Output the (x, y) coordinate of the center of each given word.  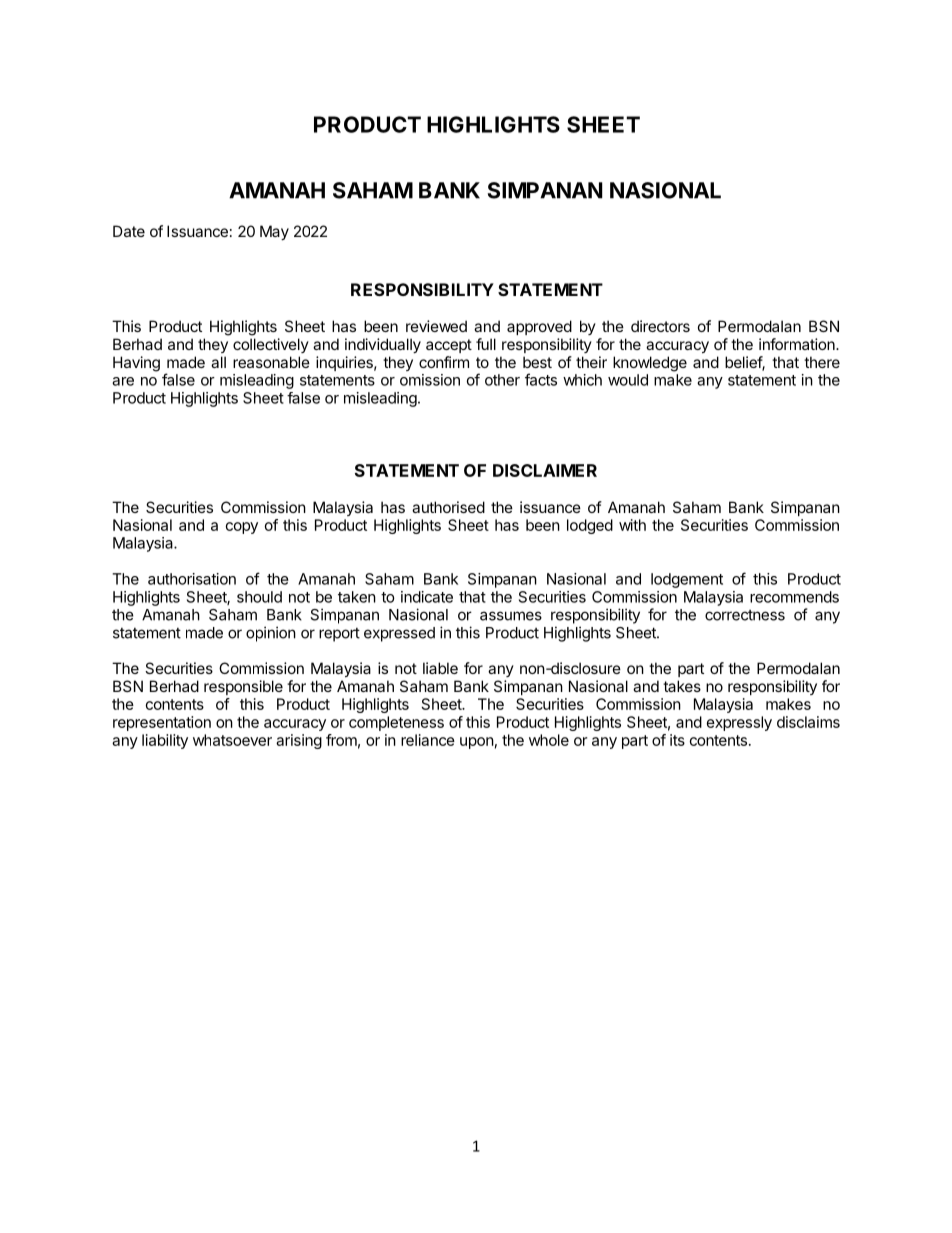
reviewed (436, 326)
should (259, 597)
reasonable (271, 362)
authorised (448, 507)
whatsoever (232, 740)
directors (660, 326)
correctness (745, 615)
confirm (444, 362)
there (822, 362)
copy (242, 528)
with (632, 525)
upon (477, 743)
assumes (511, 616)
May (274, 232)
